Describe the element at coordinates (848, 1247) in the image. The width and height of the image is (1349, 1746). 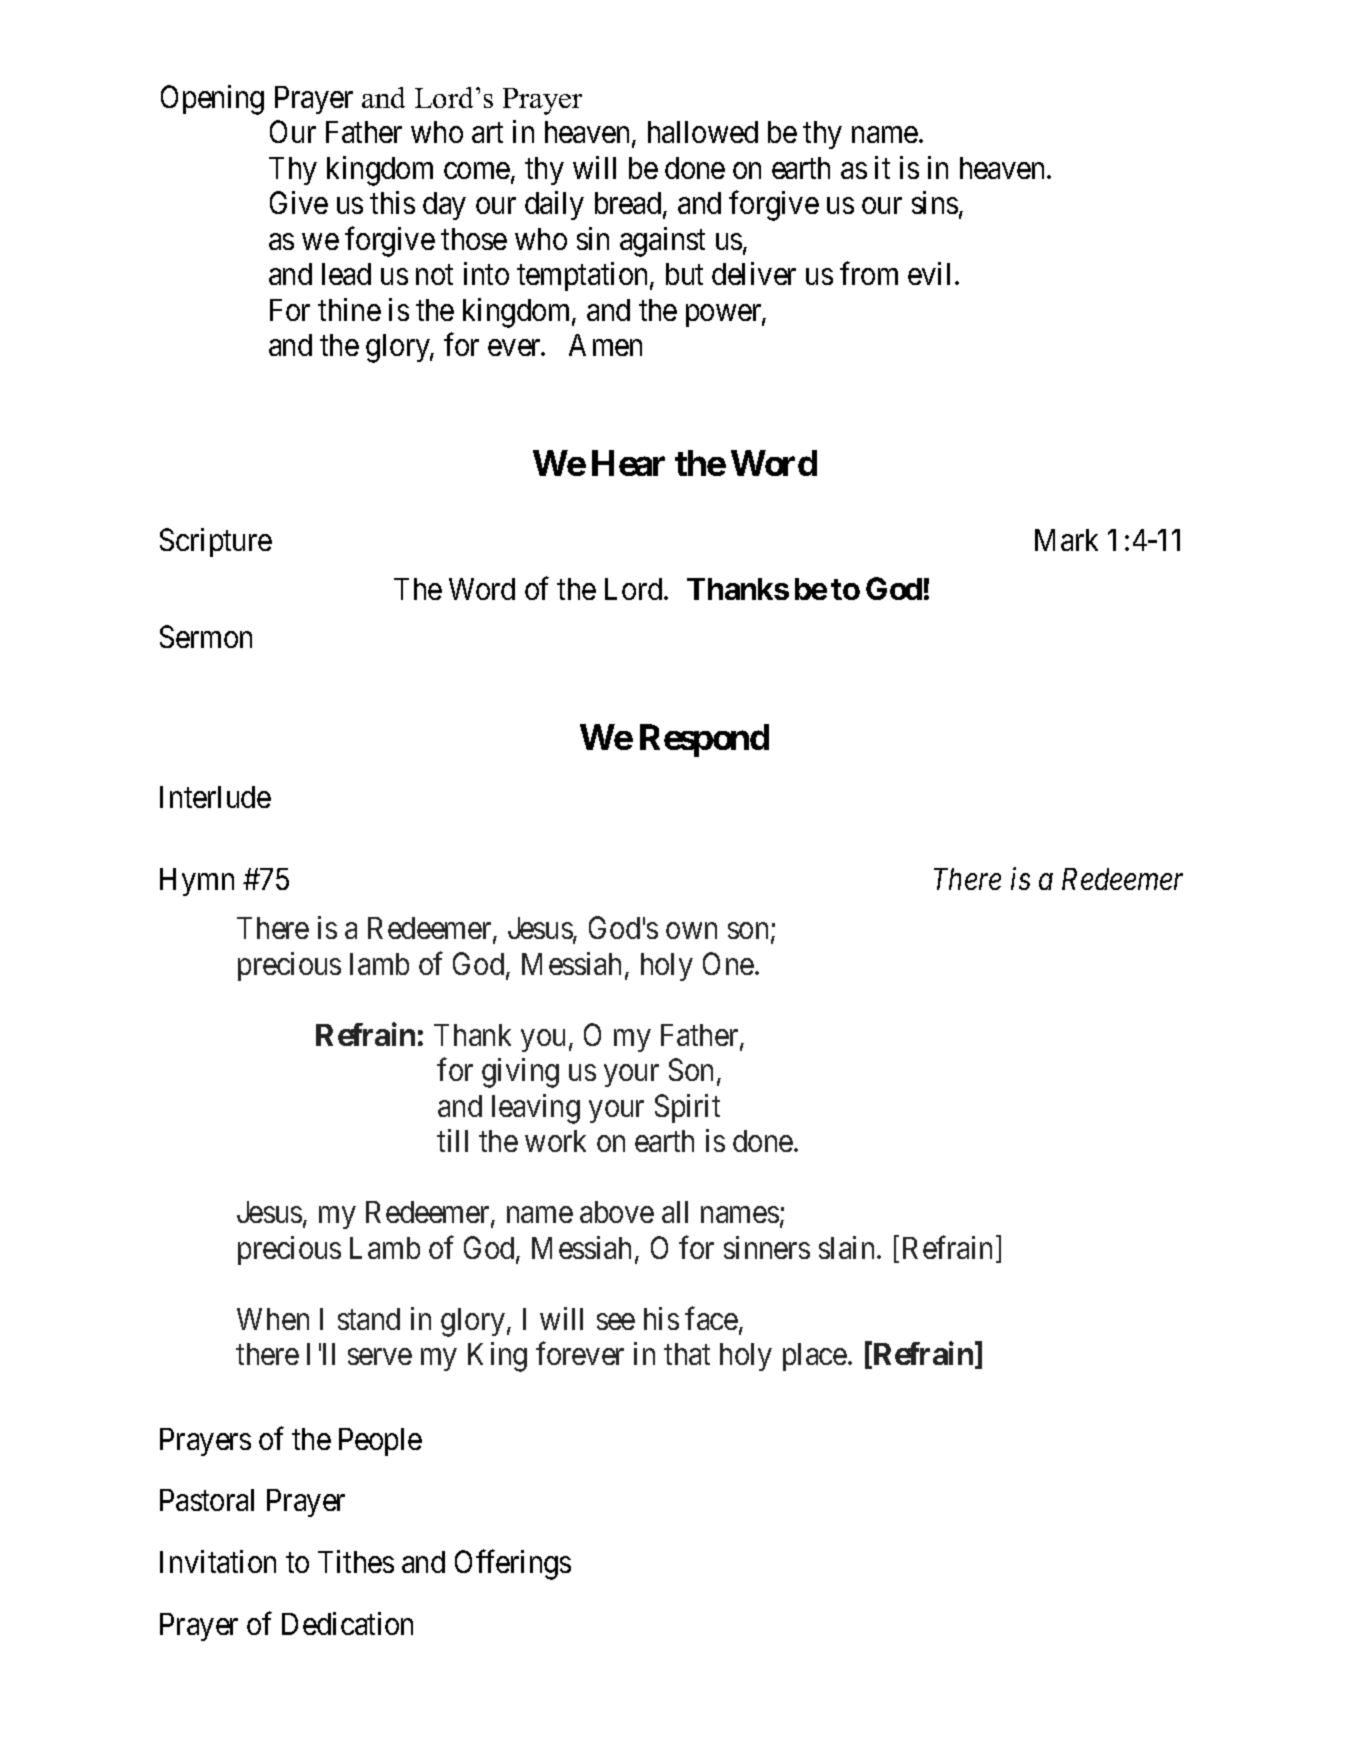
I see `slain` at that location.
